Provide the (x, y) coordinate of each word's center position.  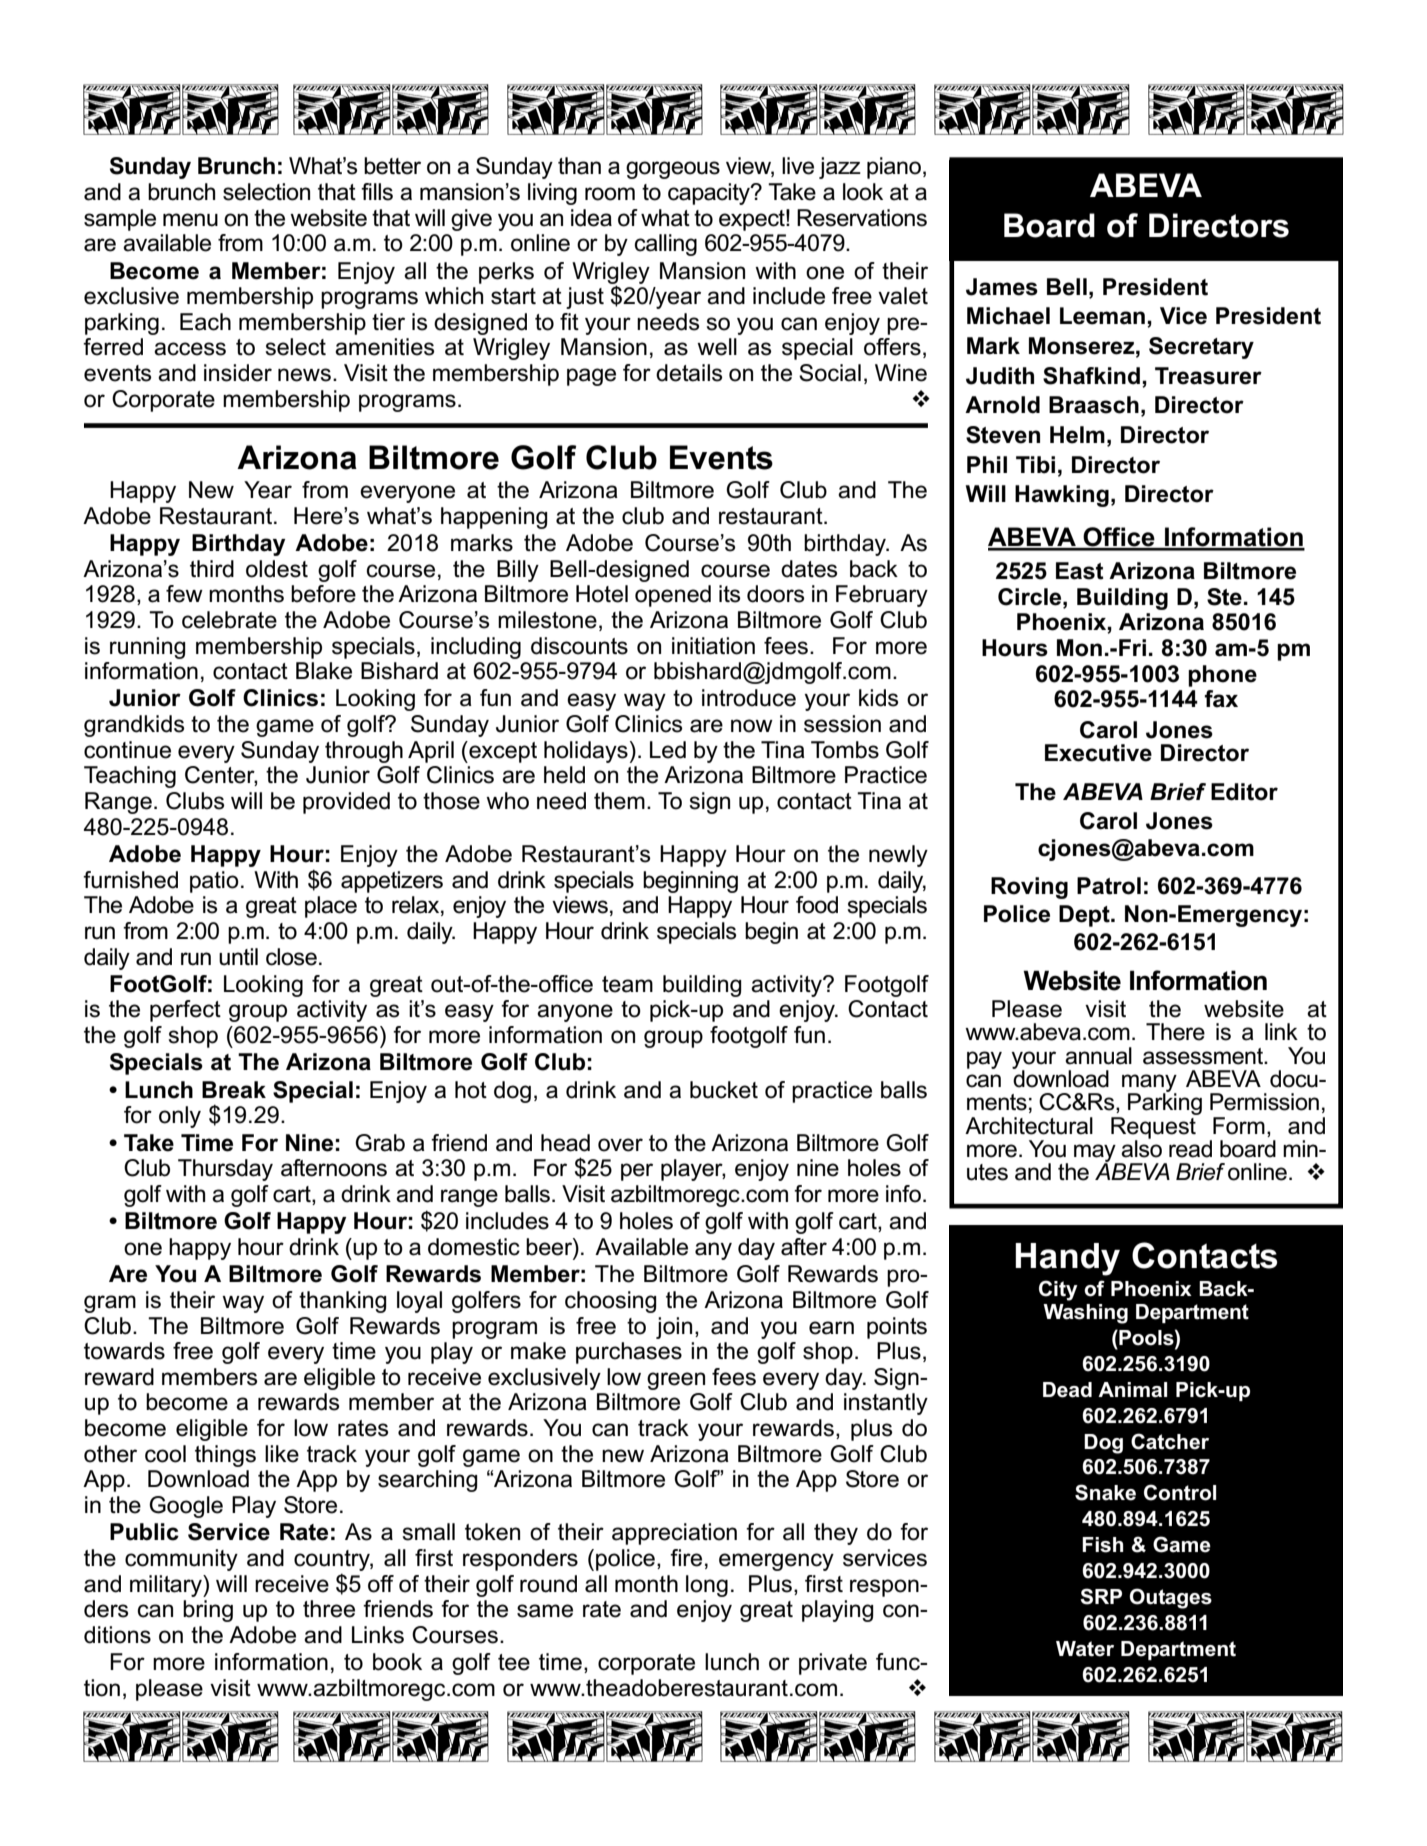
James (1002, 287)
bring (208, 1611)
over (620, 1145)
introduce (749, 698)
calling (666, 245)
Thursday (225, 1170)
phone (1222, 676)
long (707, 1586)
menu (190, 220)
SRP (1101, 1596)
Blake (324, 671)
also (1141, 1148)
